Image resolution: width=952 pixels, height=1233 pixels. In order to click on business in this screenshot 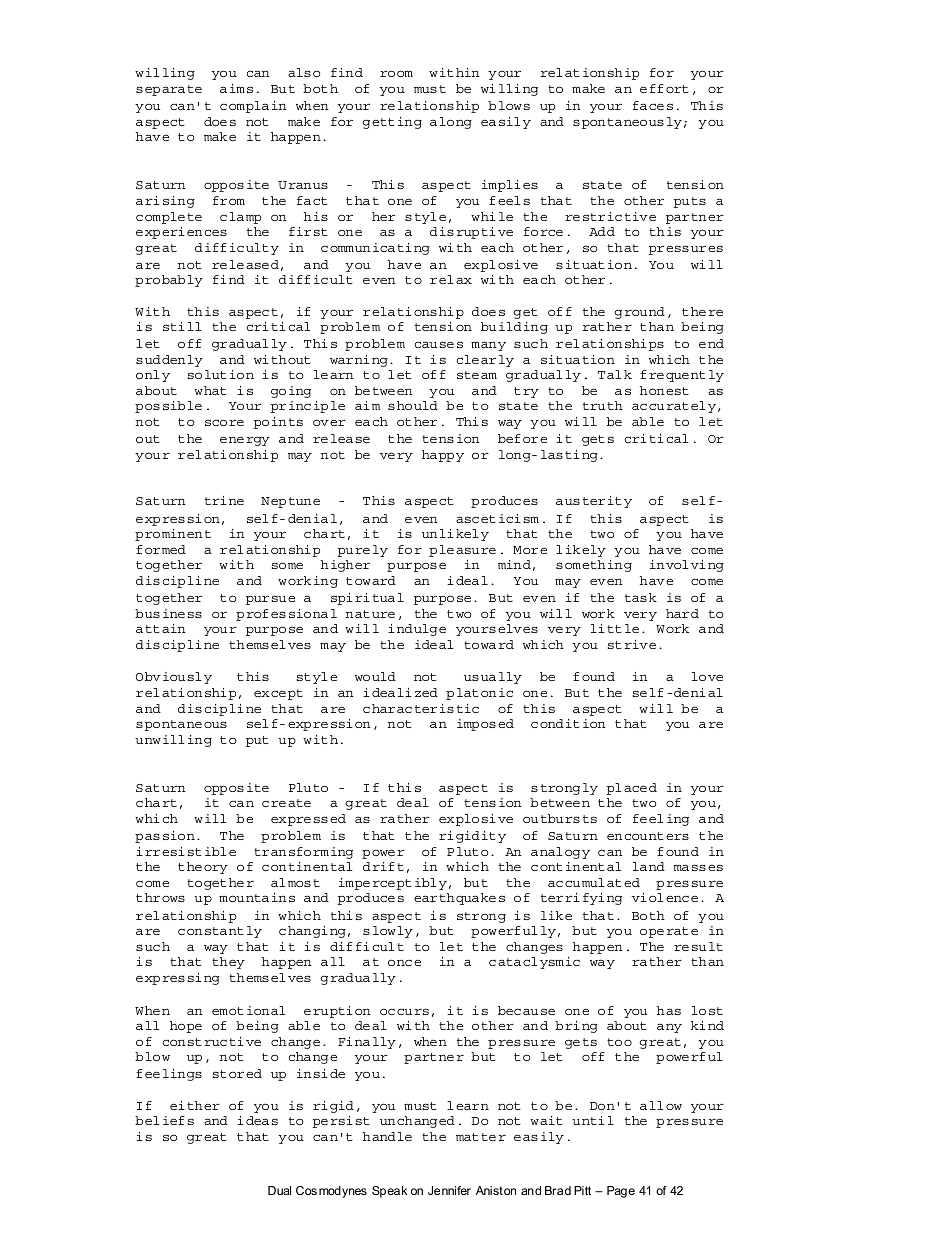, I will do `click(168, 613)`.
